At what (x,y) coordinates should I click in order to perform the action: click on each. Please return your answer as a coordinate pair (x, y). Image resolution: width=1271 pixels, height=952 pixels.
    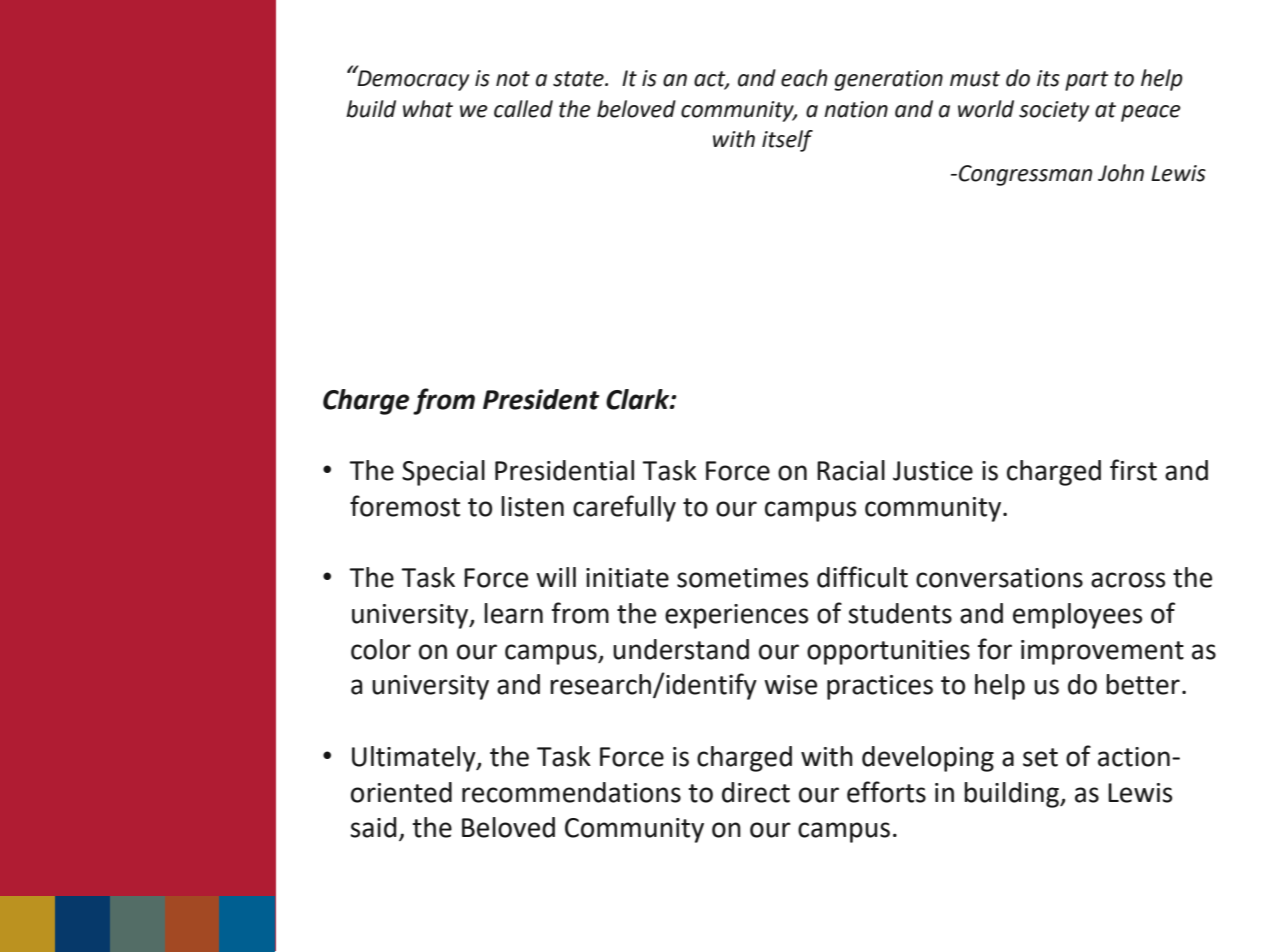
    Looking at the image, I should click on (804, 78).
